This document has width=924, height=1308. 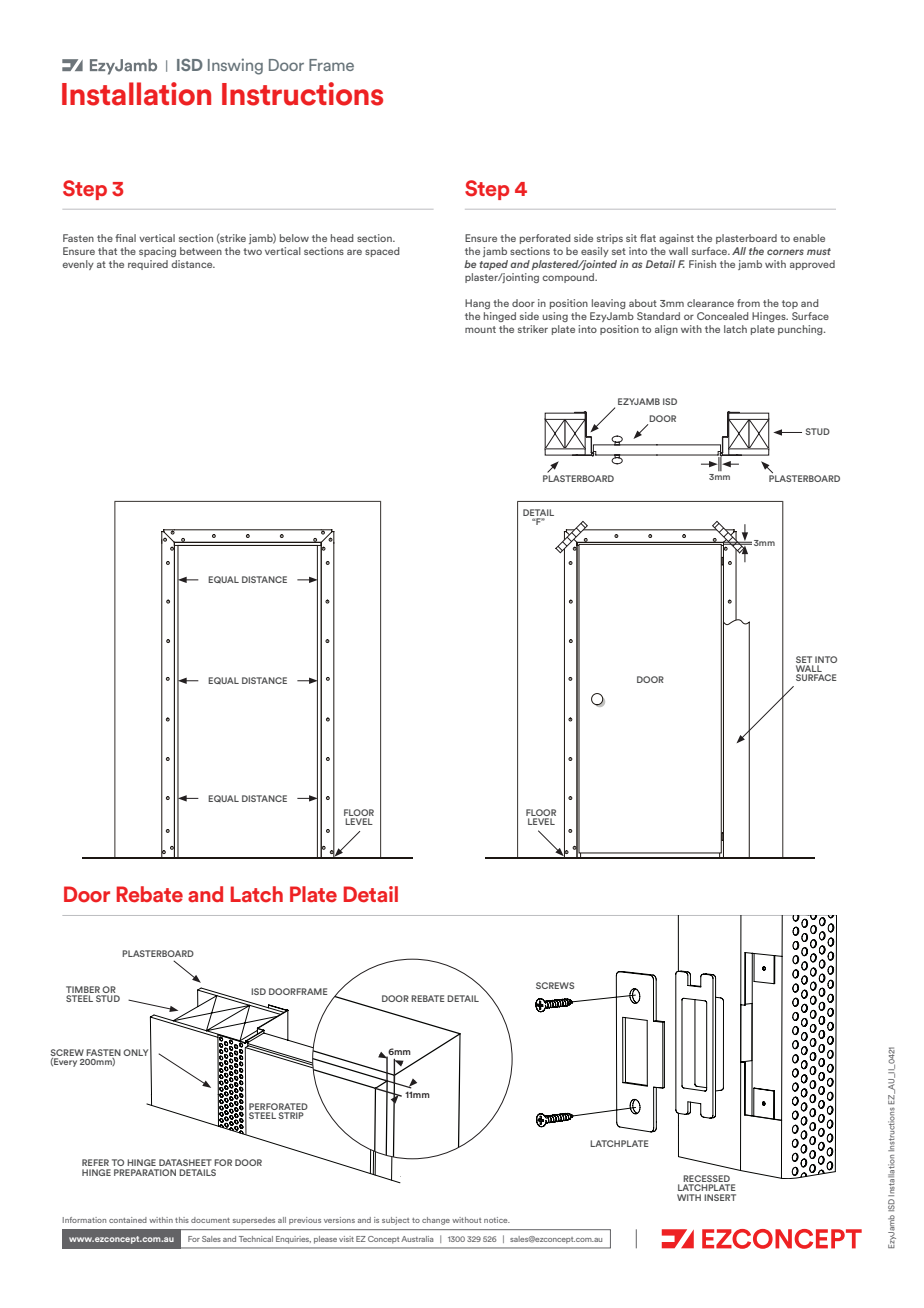 What do you see at coordinates (497, 1220) in the document?
I see `notice` at bounding box center [497, 1220].
